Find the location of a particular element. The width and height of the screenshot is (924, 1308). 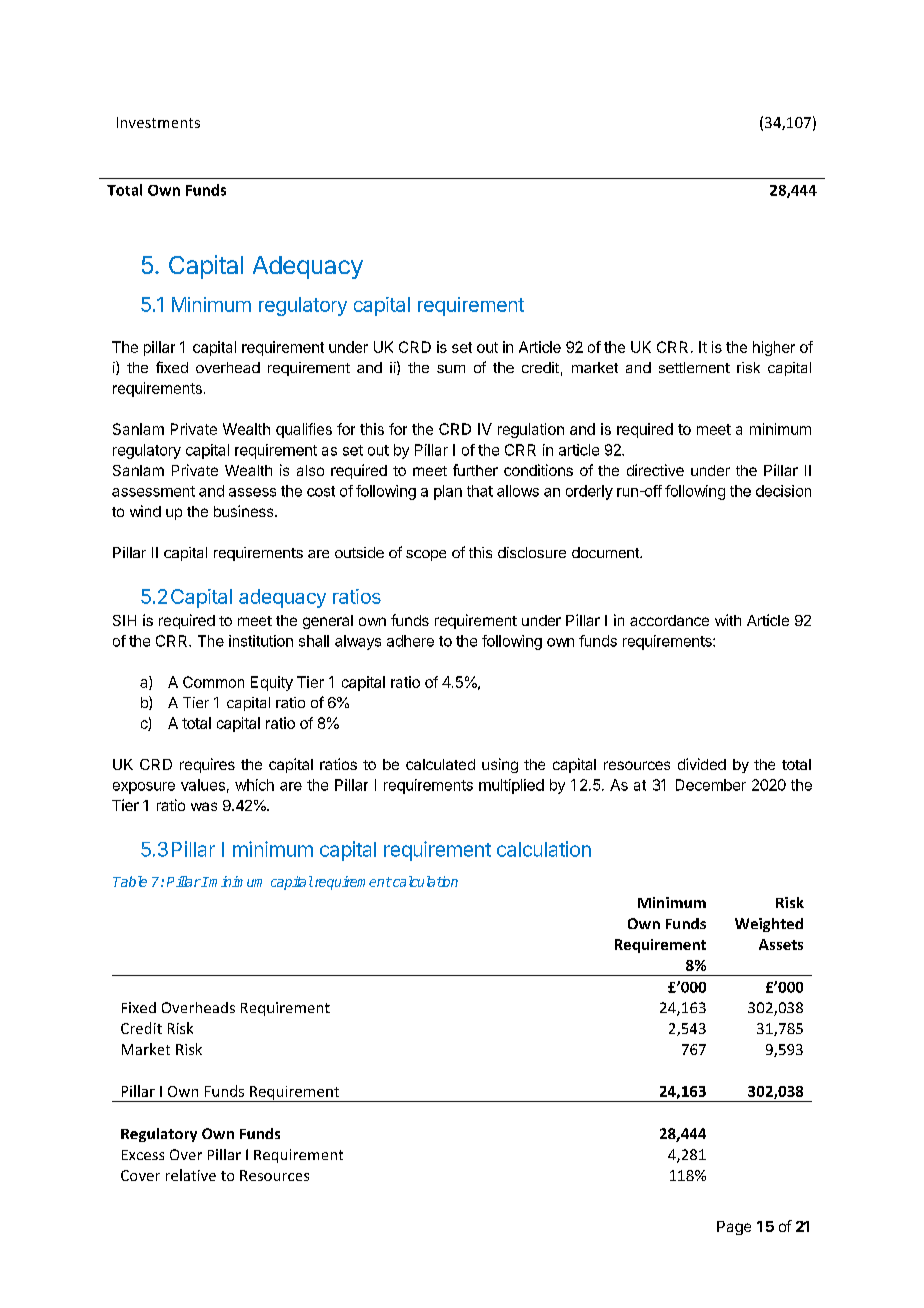

scope is located at coordinates (426, 555).
